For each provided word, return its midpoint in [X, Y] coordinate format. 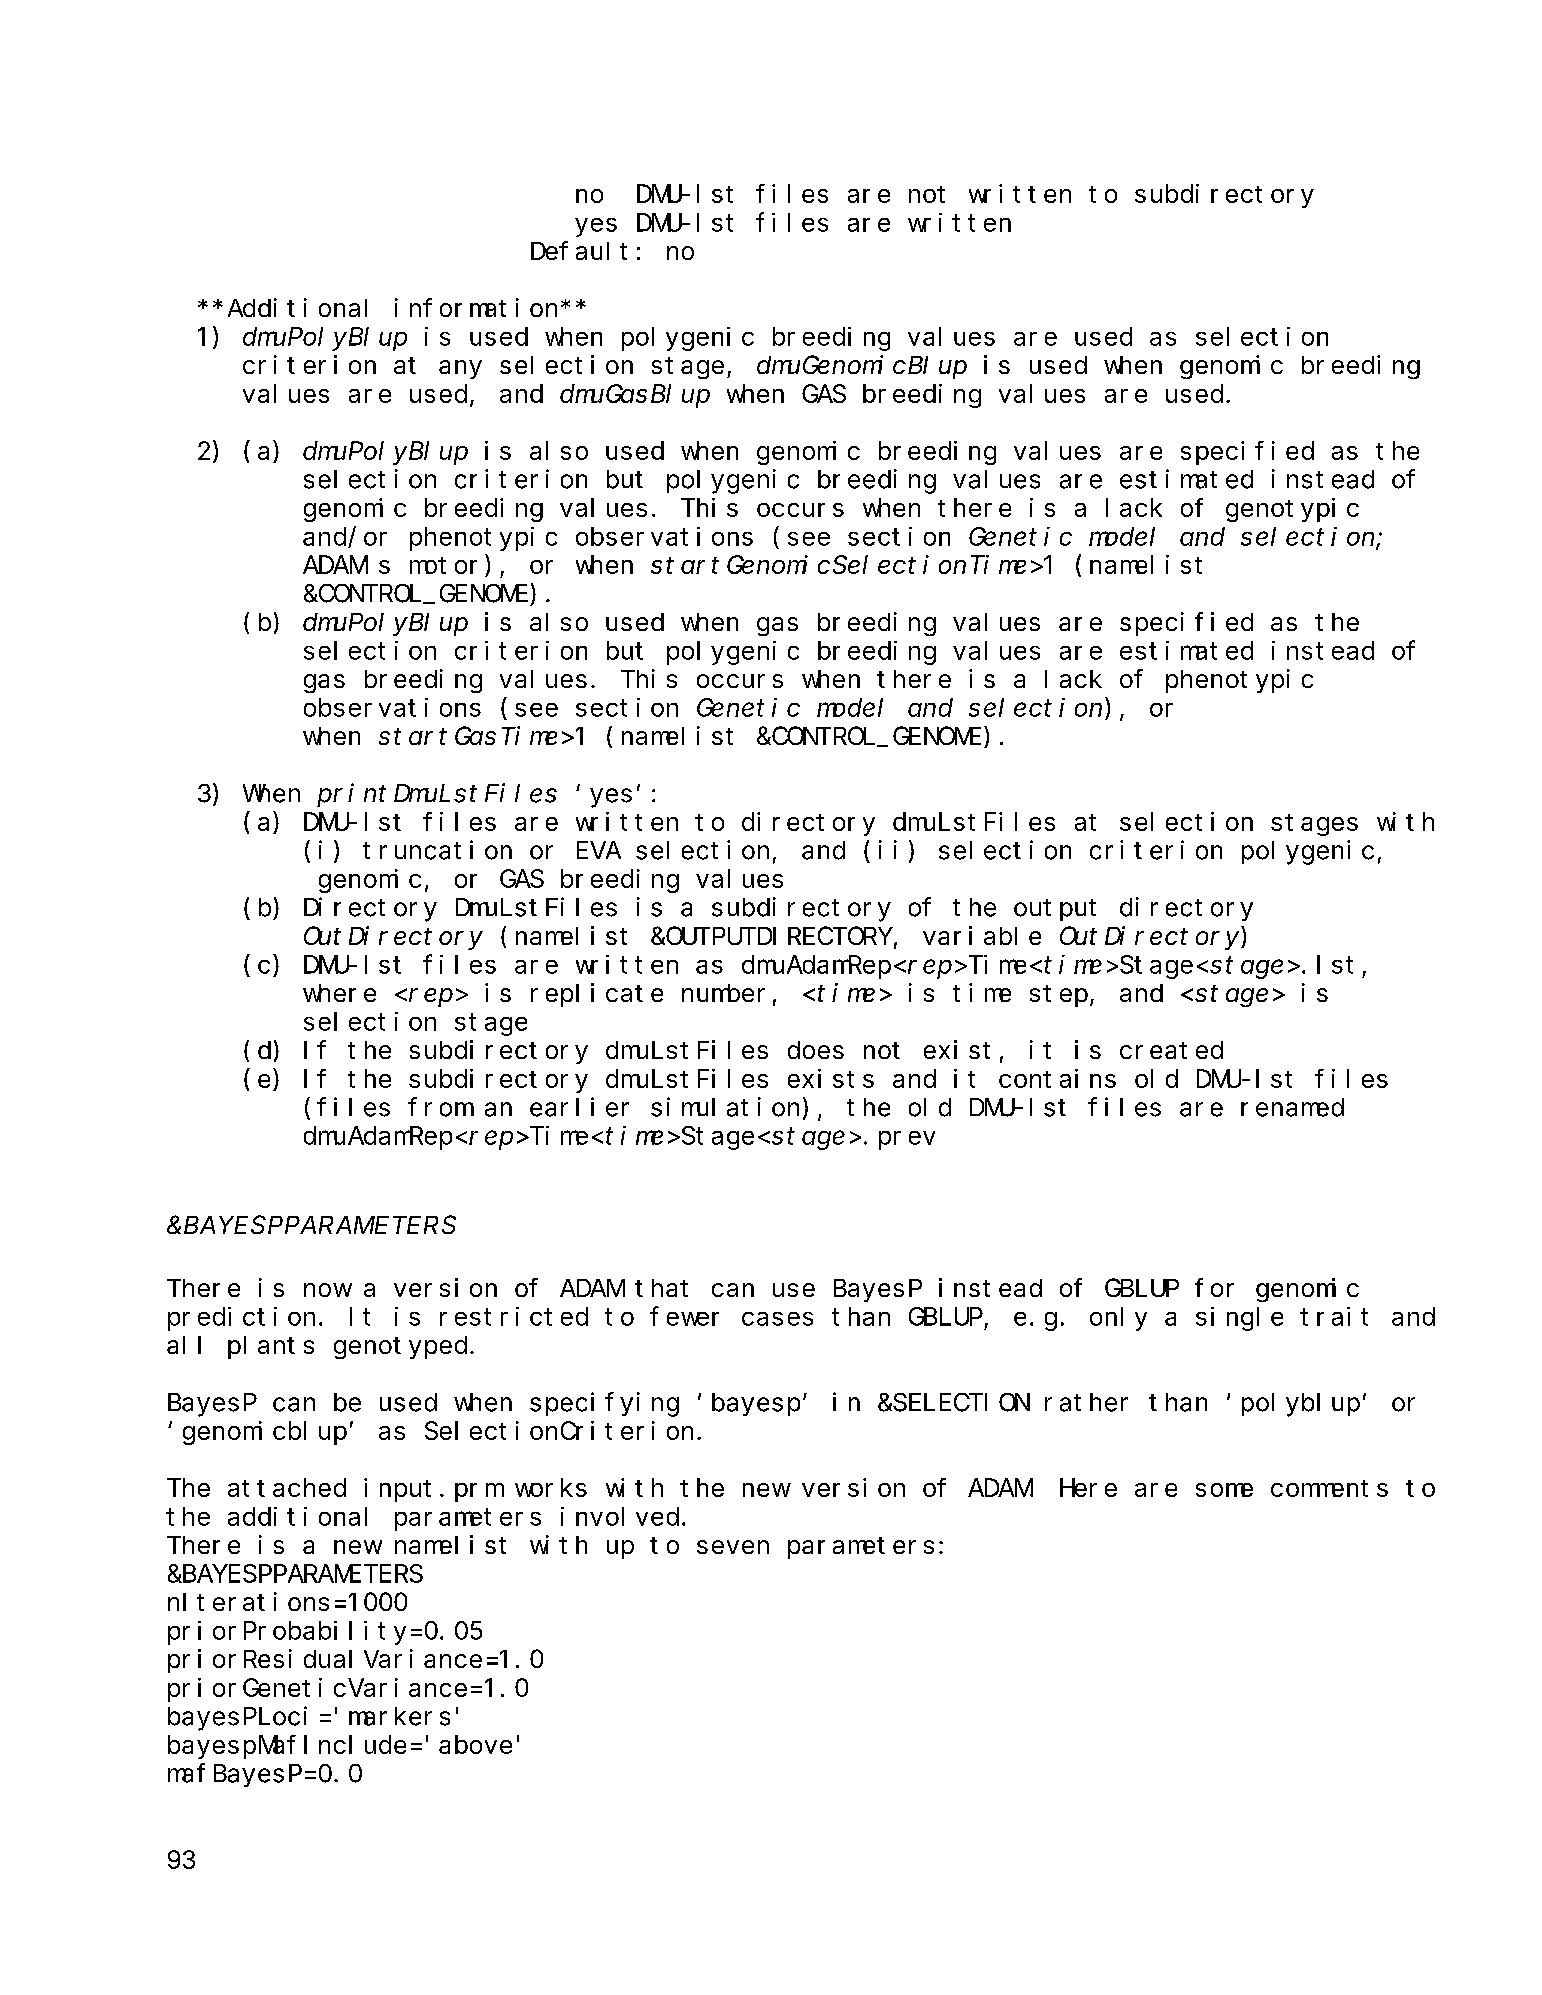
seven [733, 1547]
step [1059, 996]
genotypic [1292, 510]
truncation [437, 850]
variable [982, 935]
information [476, 307]
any [460, 369]
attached [287, 1487]
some [1224, 1490]
